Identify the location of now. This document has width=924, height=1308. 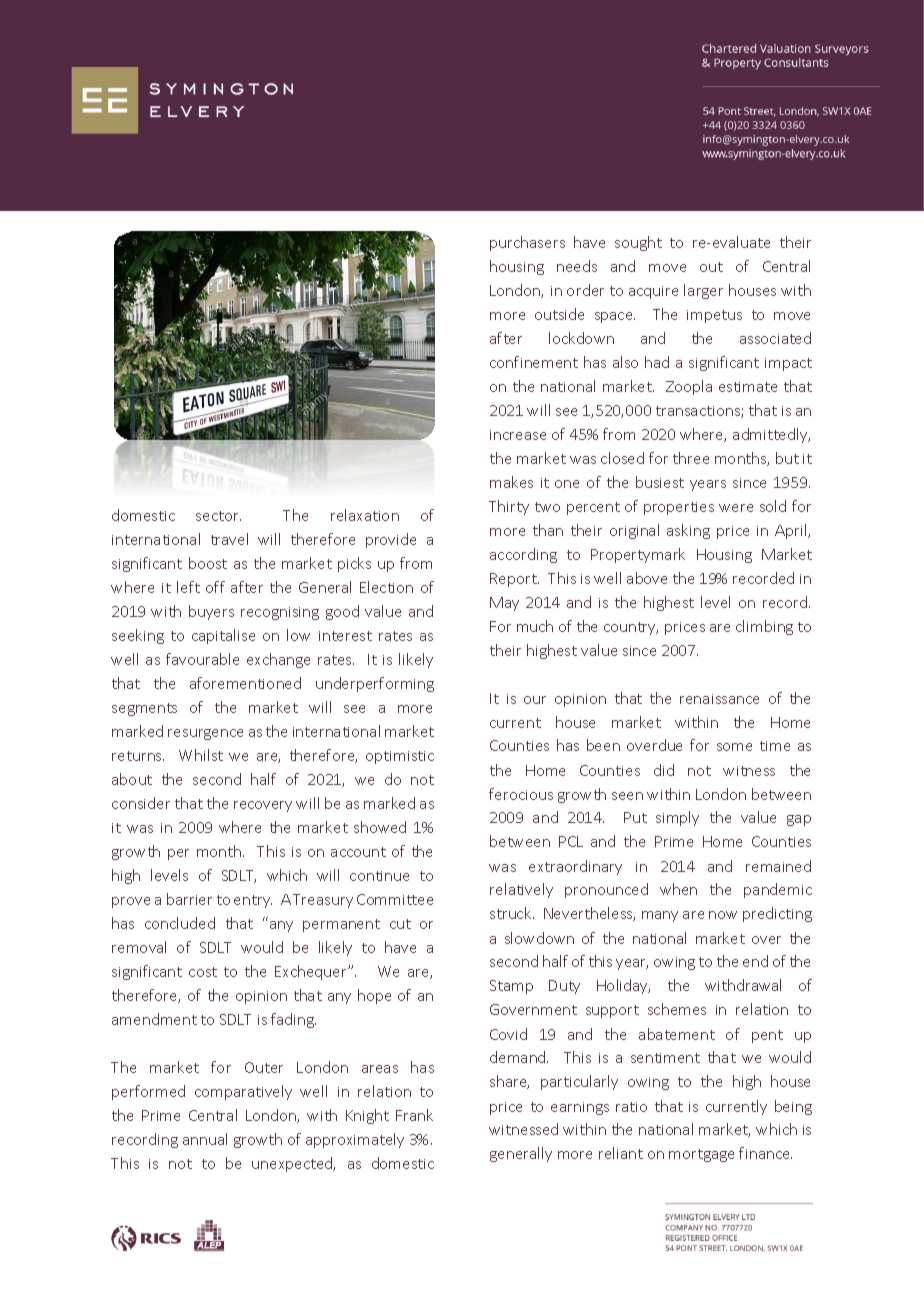
(723, 915).
